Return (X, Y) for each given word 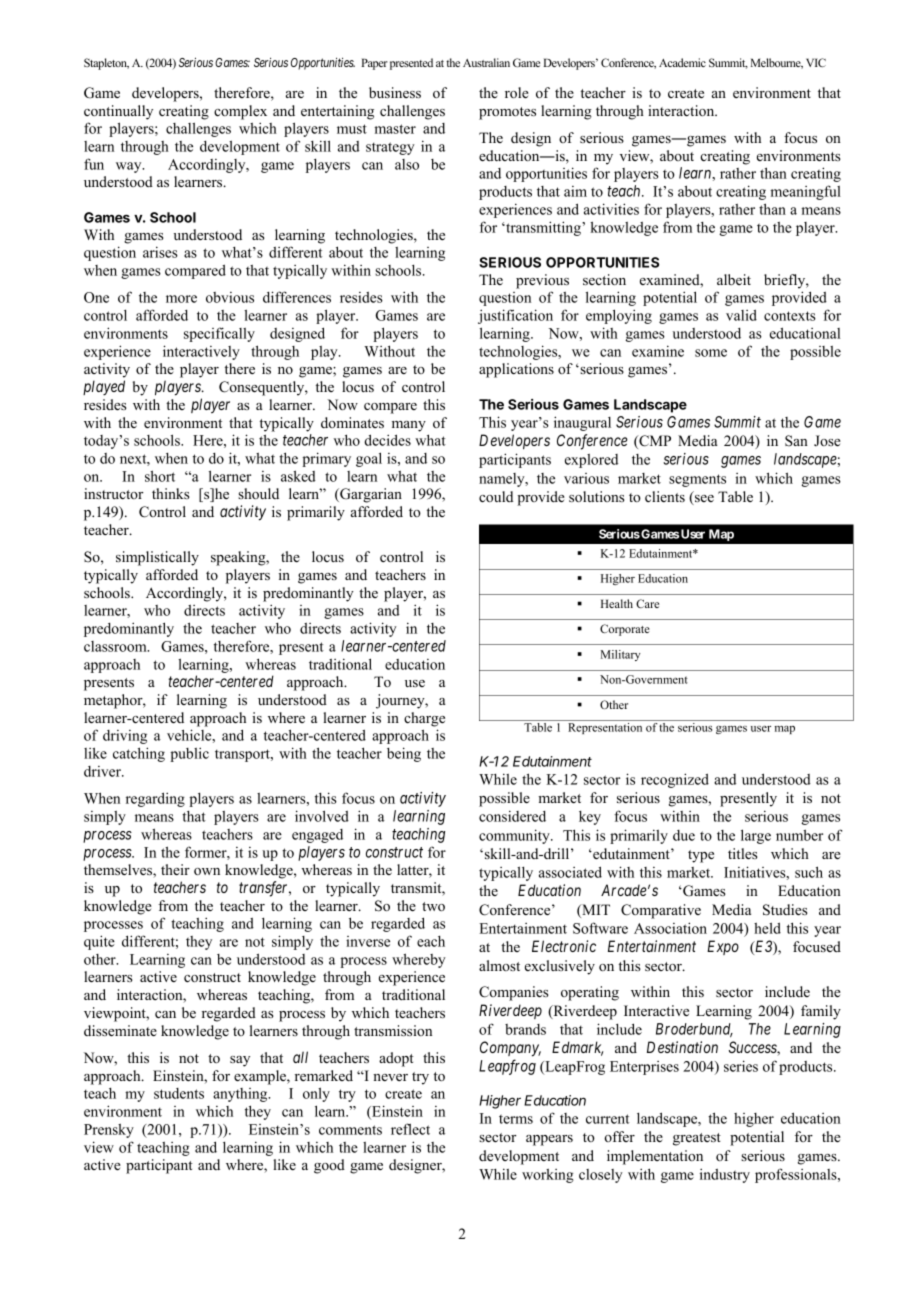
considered (512, 816)
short (160, 476)
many (409, 426)
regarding (155, 799)
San (796, 441)
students (179, 1093)
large (756, 836)
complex (240, 112)
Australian (486, 62)
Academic (682, 62)
